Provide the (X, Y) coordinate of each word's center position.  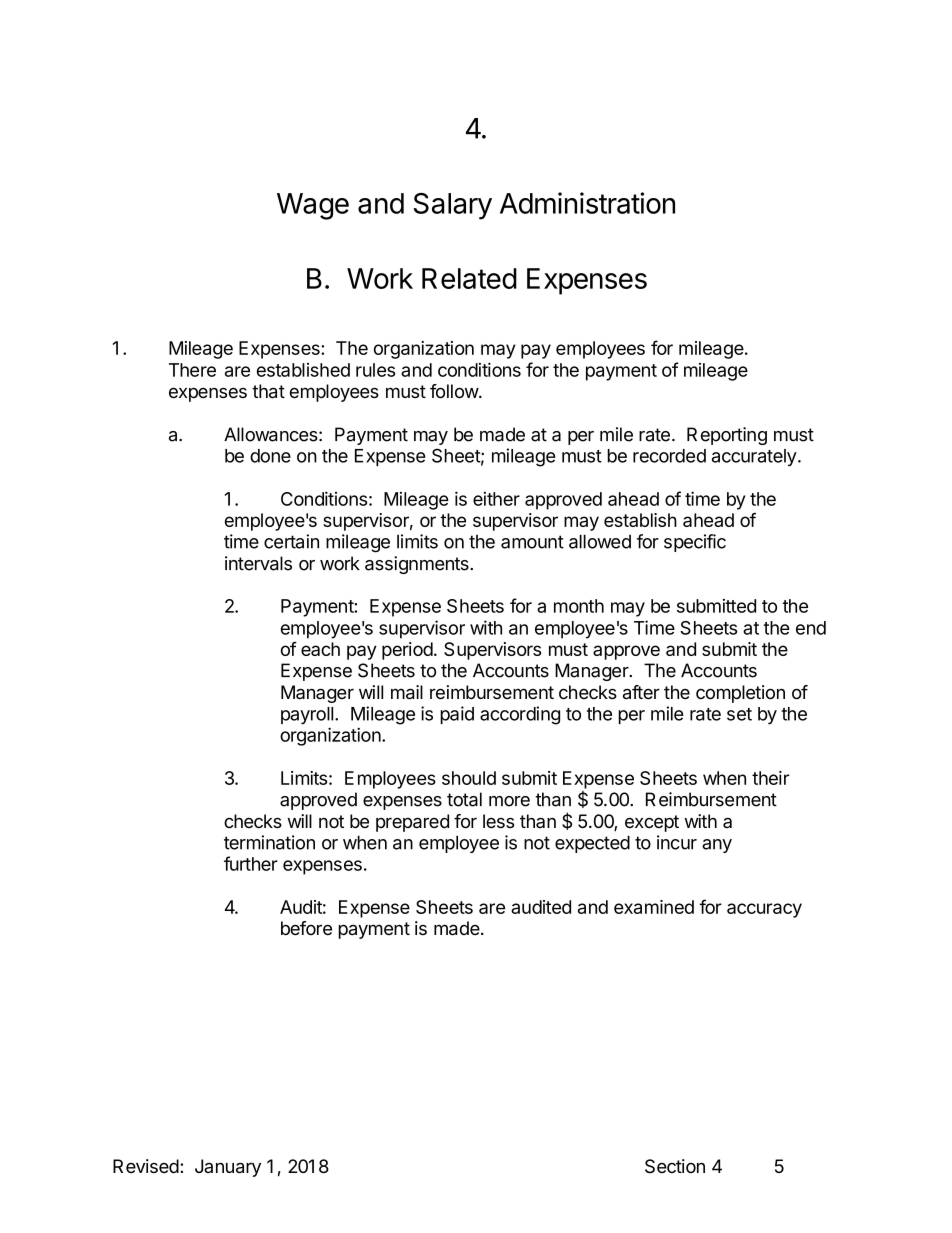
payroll (308, 715)
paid (457, 715)
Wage (313, 206)
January (228, 1168)
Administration (587, 203)
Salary (453, 206)
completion (740, 694)
